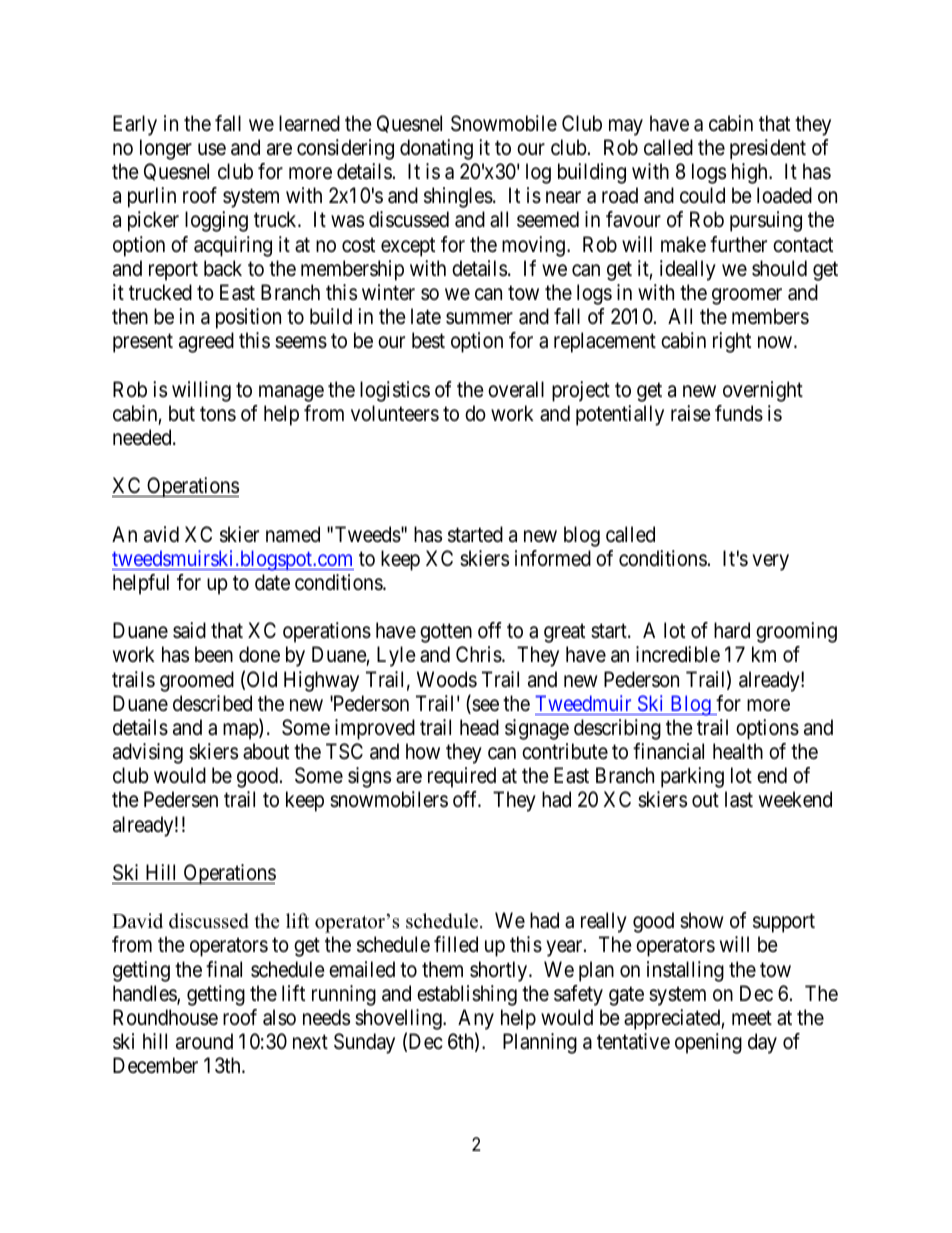 This screenshot has width=952, height=1233. Describe the element at coordinates (732, 630) in the screenshot. I see `hard` at that location.
